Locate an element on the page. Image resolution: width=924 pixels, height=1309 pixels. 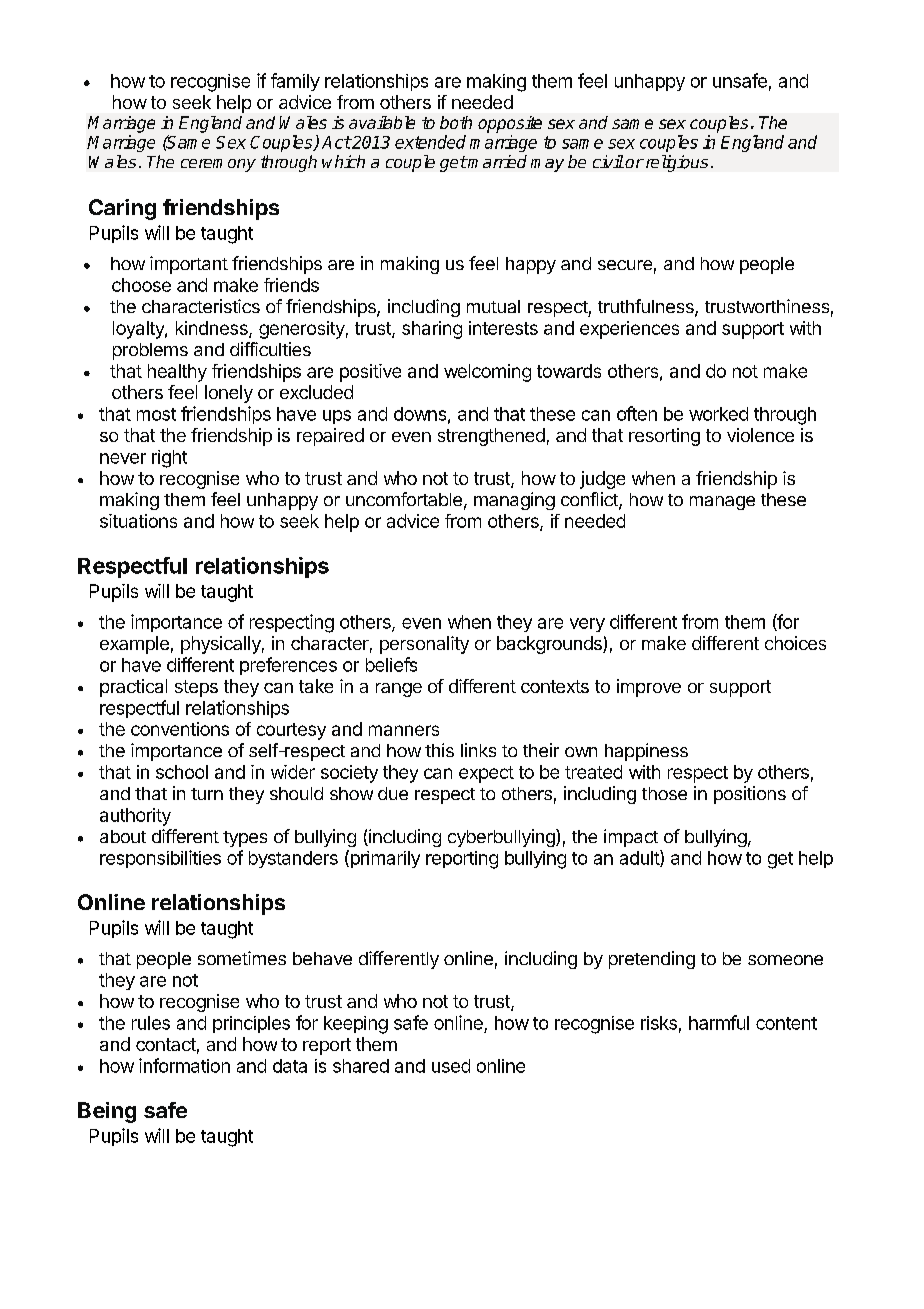
harmful is located at coordinates (719, 1022).
